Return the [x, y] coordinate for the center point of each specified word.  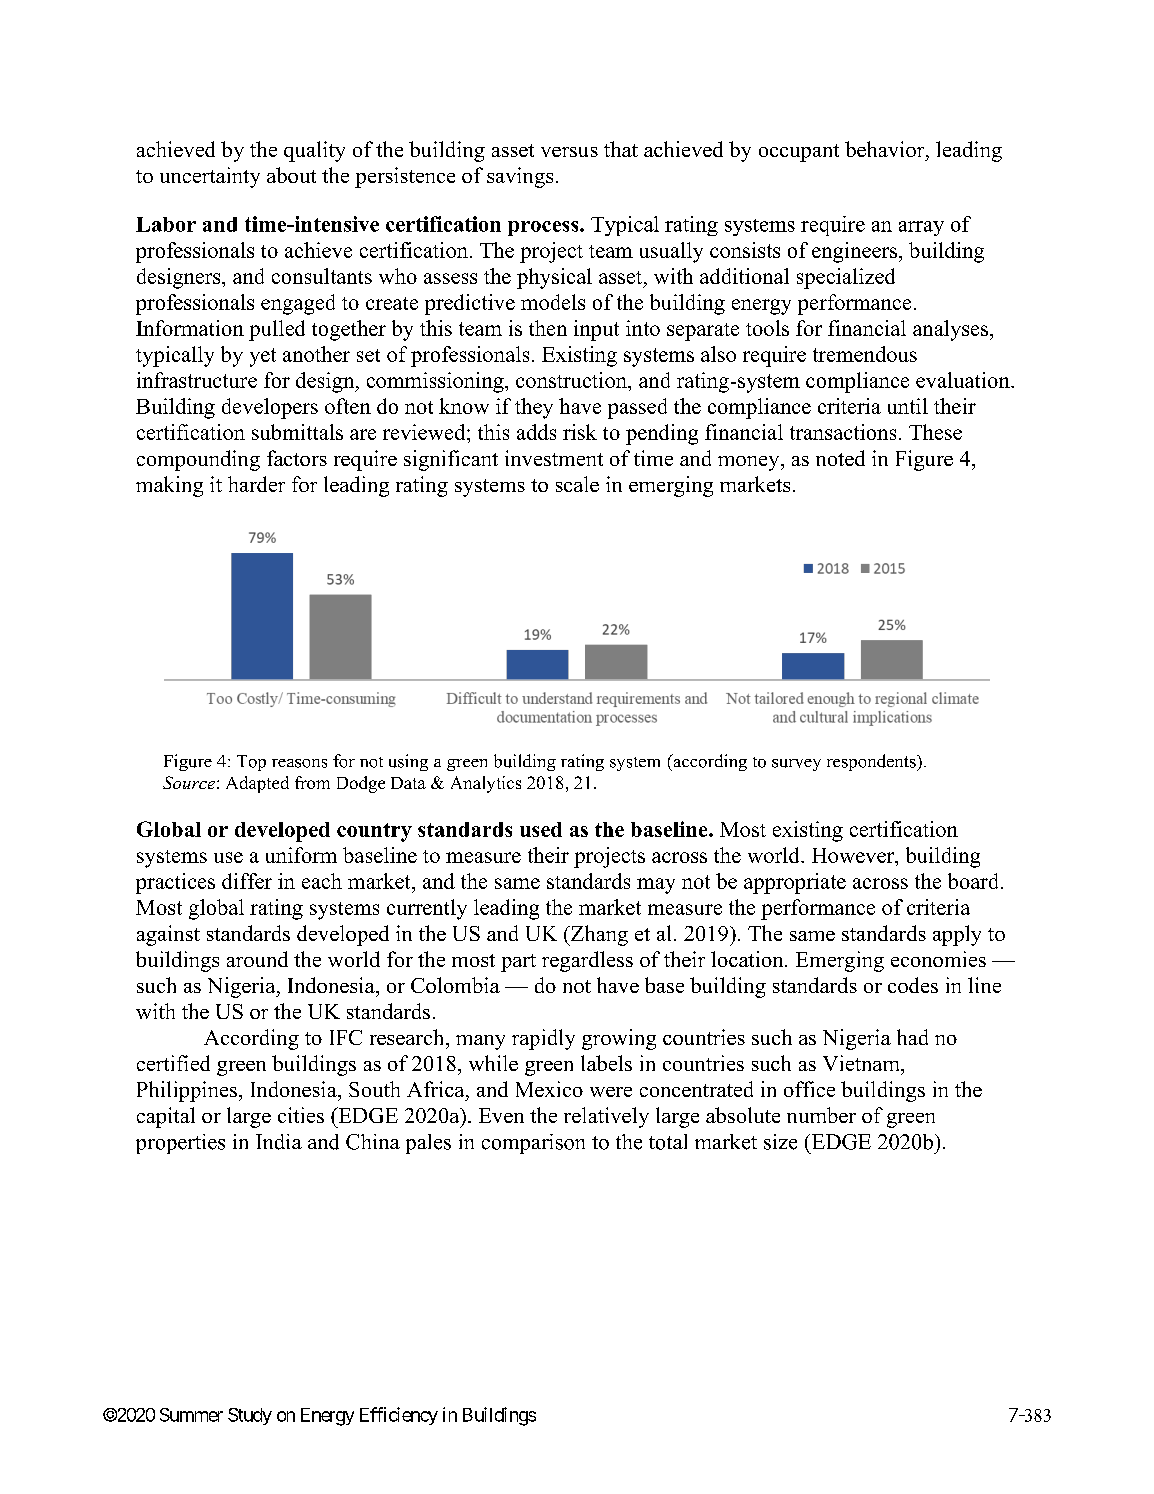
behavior [886, 149]
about [291, 175]
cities [301, 1115]
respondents [872, 762]
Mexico [549, 1089]
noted [840, 458]
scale [577, 484]
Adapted [257, 784]
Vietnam [862, 1063]
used [541, 829]
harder [256, 484]
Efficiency [399, 1416]
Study [250, 1416]
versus [569, 152]
